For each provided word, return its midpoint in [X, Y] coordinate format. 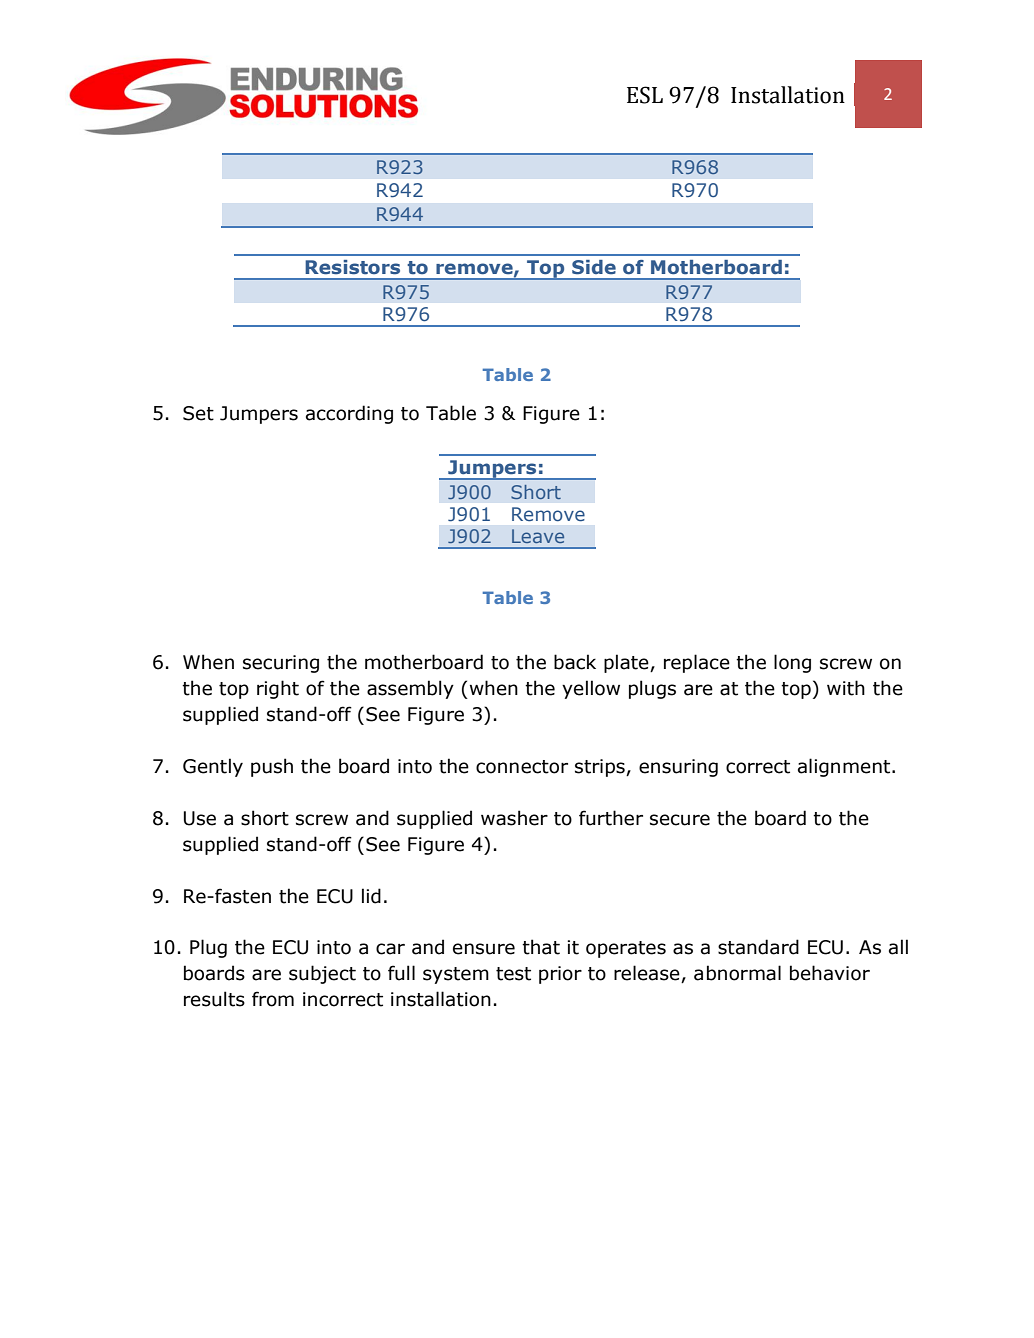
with [846, 688]
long [792, 663]
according [349, 414]
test [513, 974]
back [575, 662]
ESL [645, 95]
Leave [538, 536]
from [273, 999]
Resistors [352, 267]
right [278, 689]
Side [594, 267]
